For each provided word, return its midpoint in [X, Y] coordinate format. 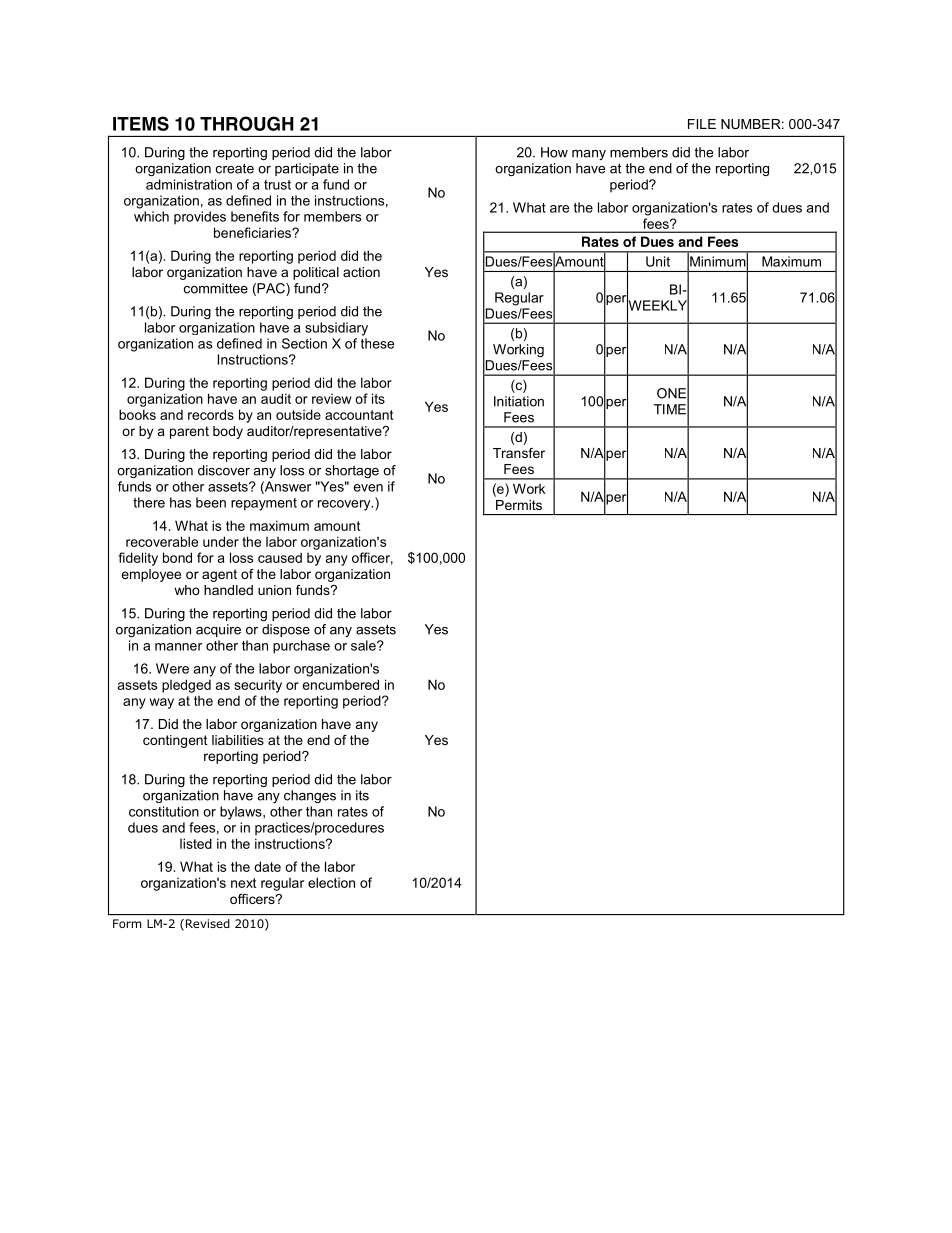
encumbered [341, 684]
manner [178, 647]
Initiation [519, 401]
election [331, 882]
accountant [359, 415]
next [243, 883]
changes [310, 796]
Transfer [519, 453]
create [235, 168]
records [211, 414]
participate [307, 169]
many [589, 155]
